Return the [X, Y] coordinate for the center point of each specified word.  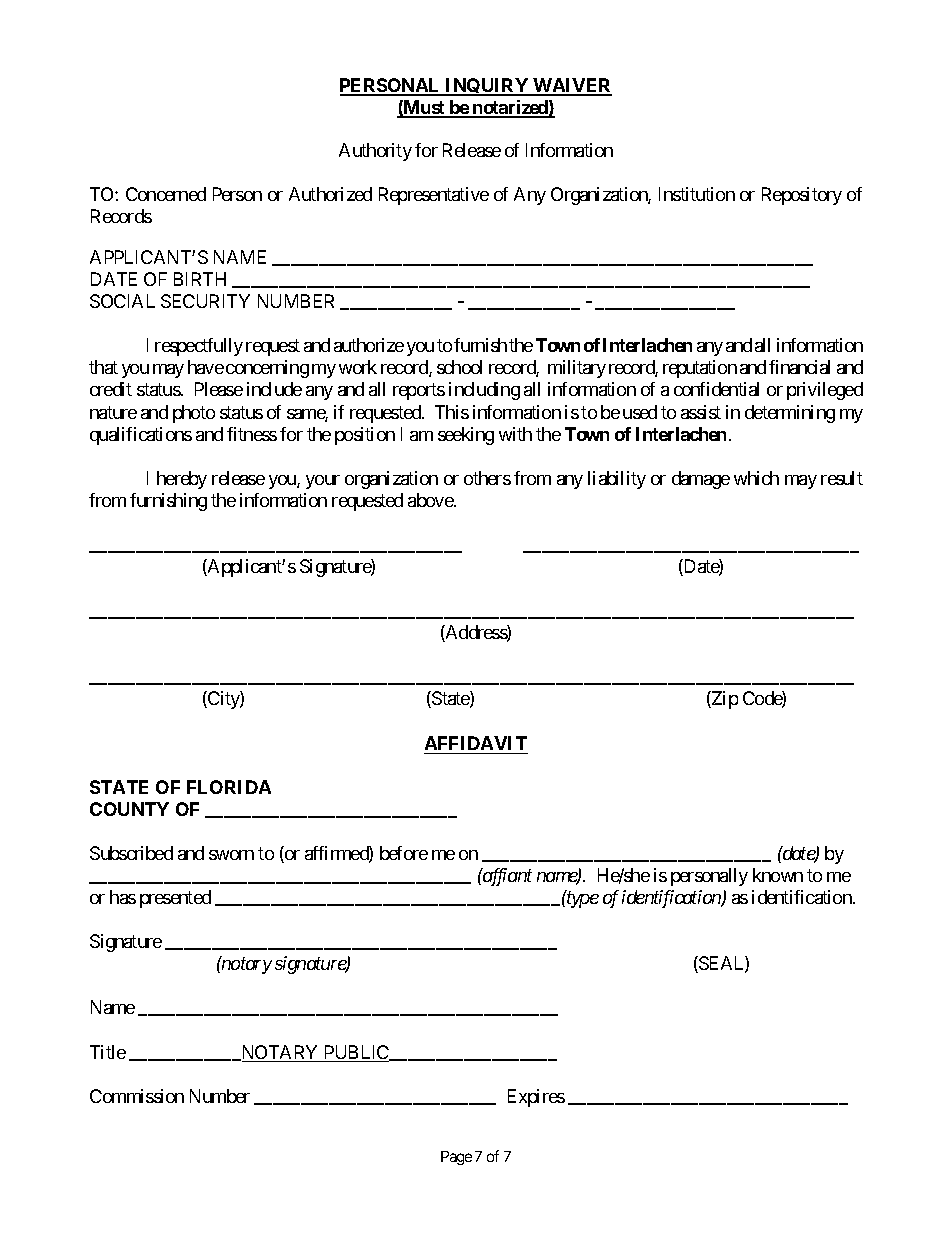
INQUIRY [487, 87]
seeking [466, 436]
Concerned [166, 194]
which [756, 478]
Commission [137, 1096]
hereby [182, 480]
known [778, 875]
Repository [802, 196]
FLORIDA [229, 787]
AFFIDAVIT [476, 743]
